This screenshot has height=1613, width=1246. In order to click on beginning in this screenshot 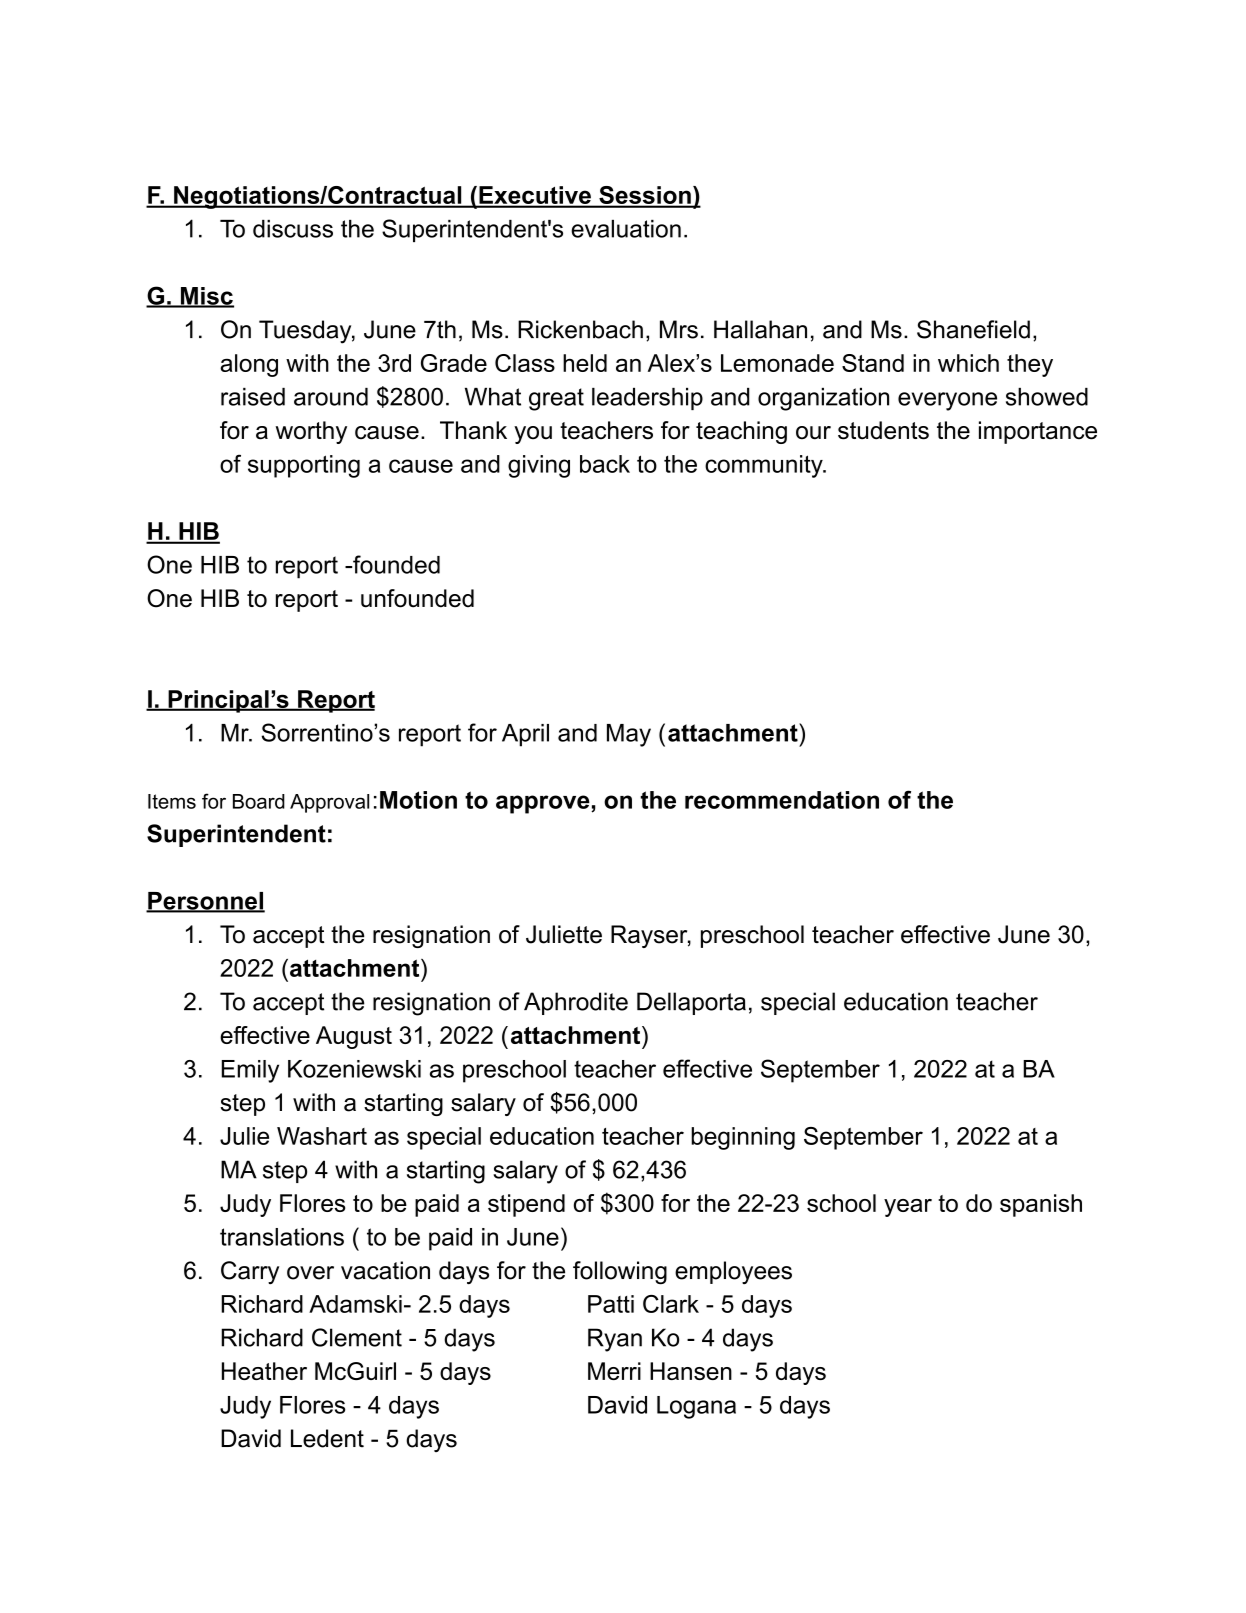, I will do `click(743, 1138)`.
